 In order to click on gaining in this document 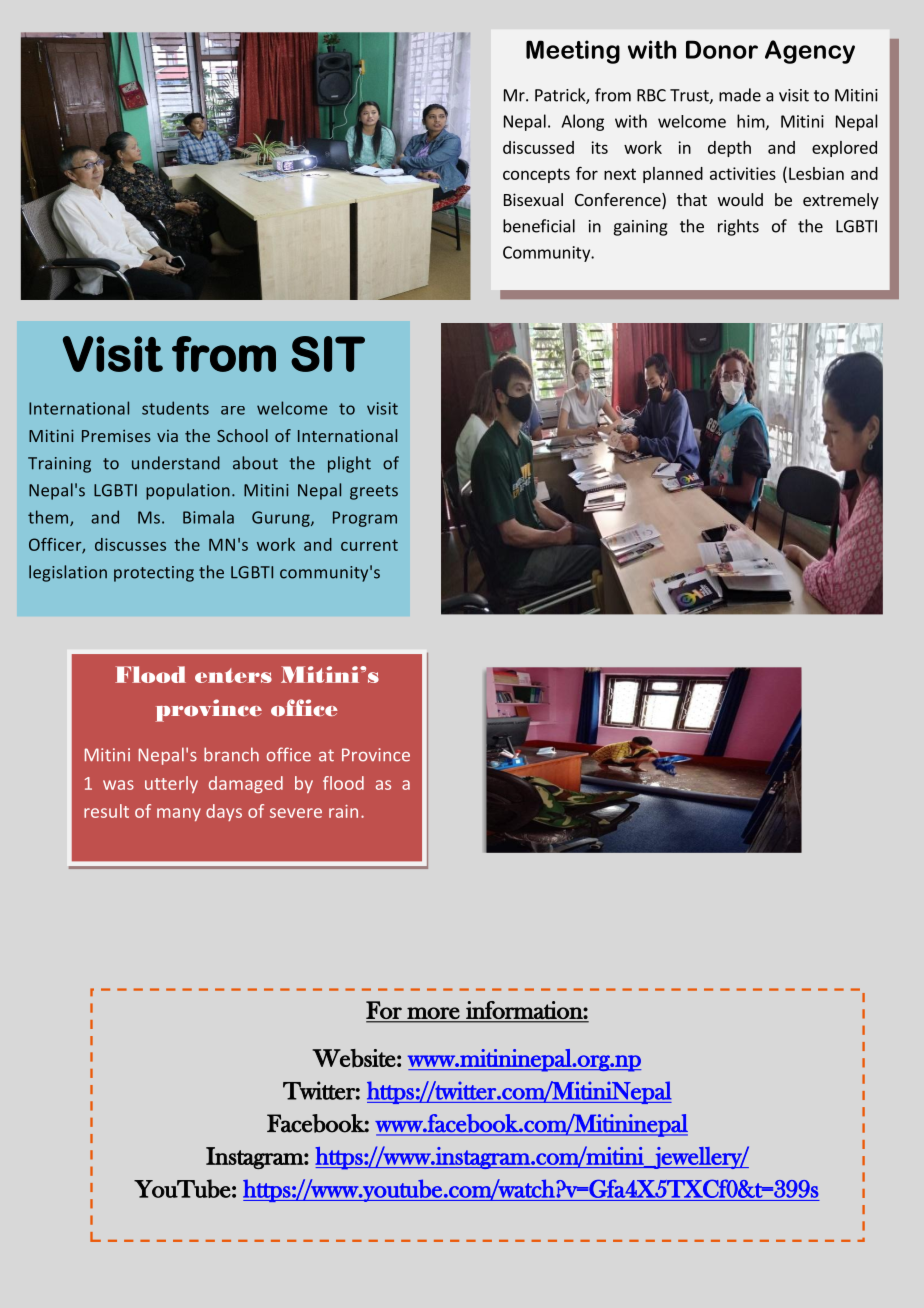, I will do `click(640, 228)`.
